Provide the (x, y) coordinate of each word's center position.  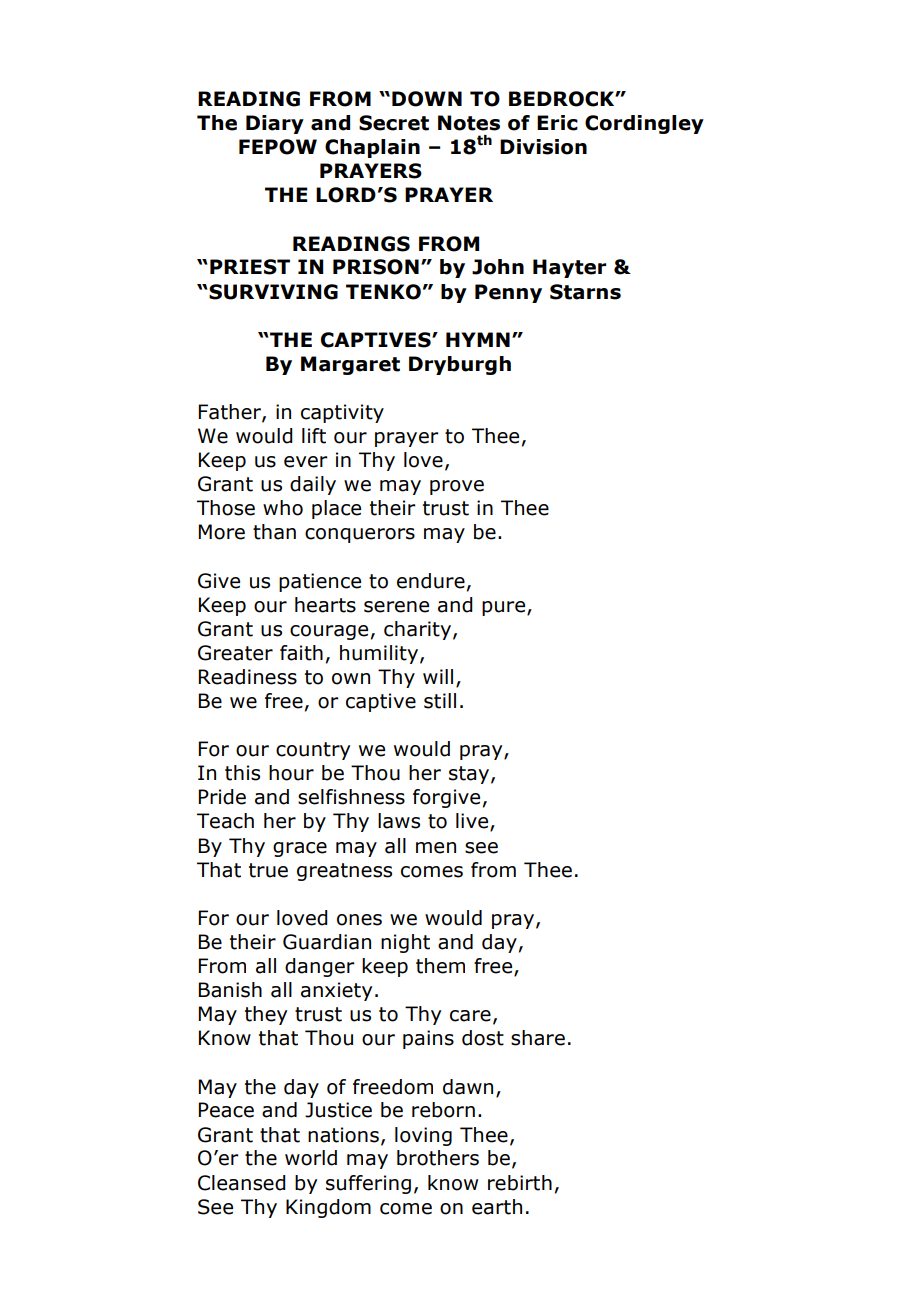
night (405, 943)
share (538, 1038)
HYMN (478, 339)
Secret (394, 123)
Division (543, 147)
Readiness (247, 677)
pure (505, 608)
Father (230, 413)
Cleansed (242, 1183)
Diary (275, 124)
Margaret (350, 365)
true (268, 870)
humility (379, 654)
